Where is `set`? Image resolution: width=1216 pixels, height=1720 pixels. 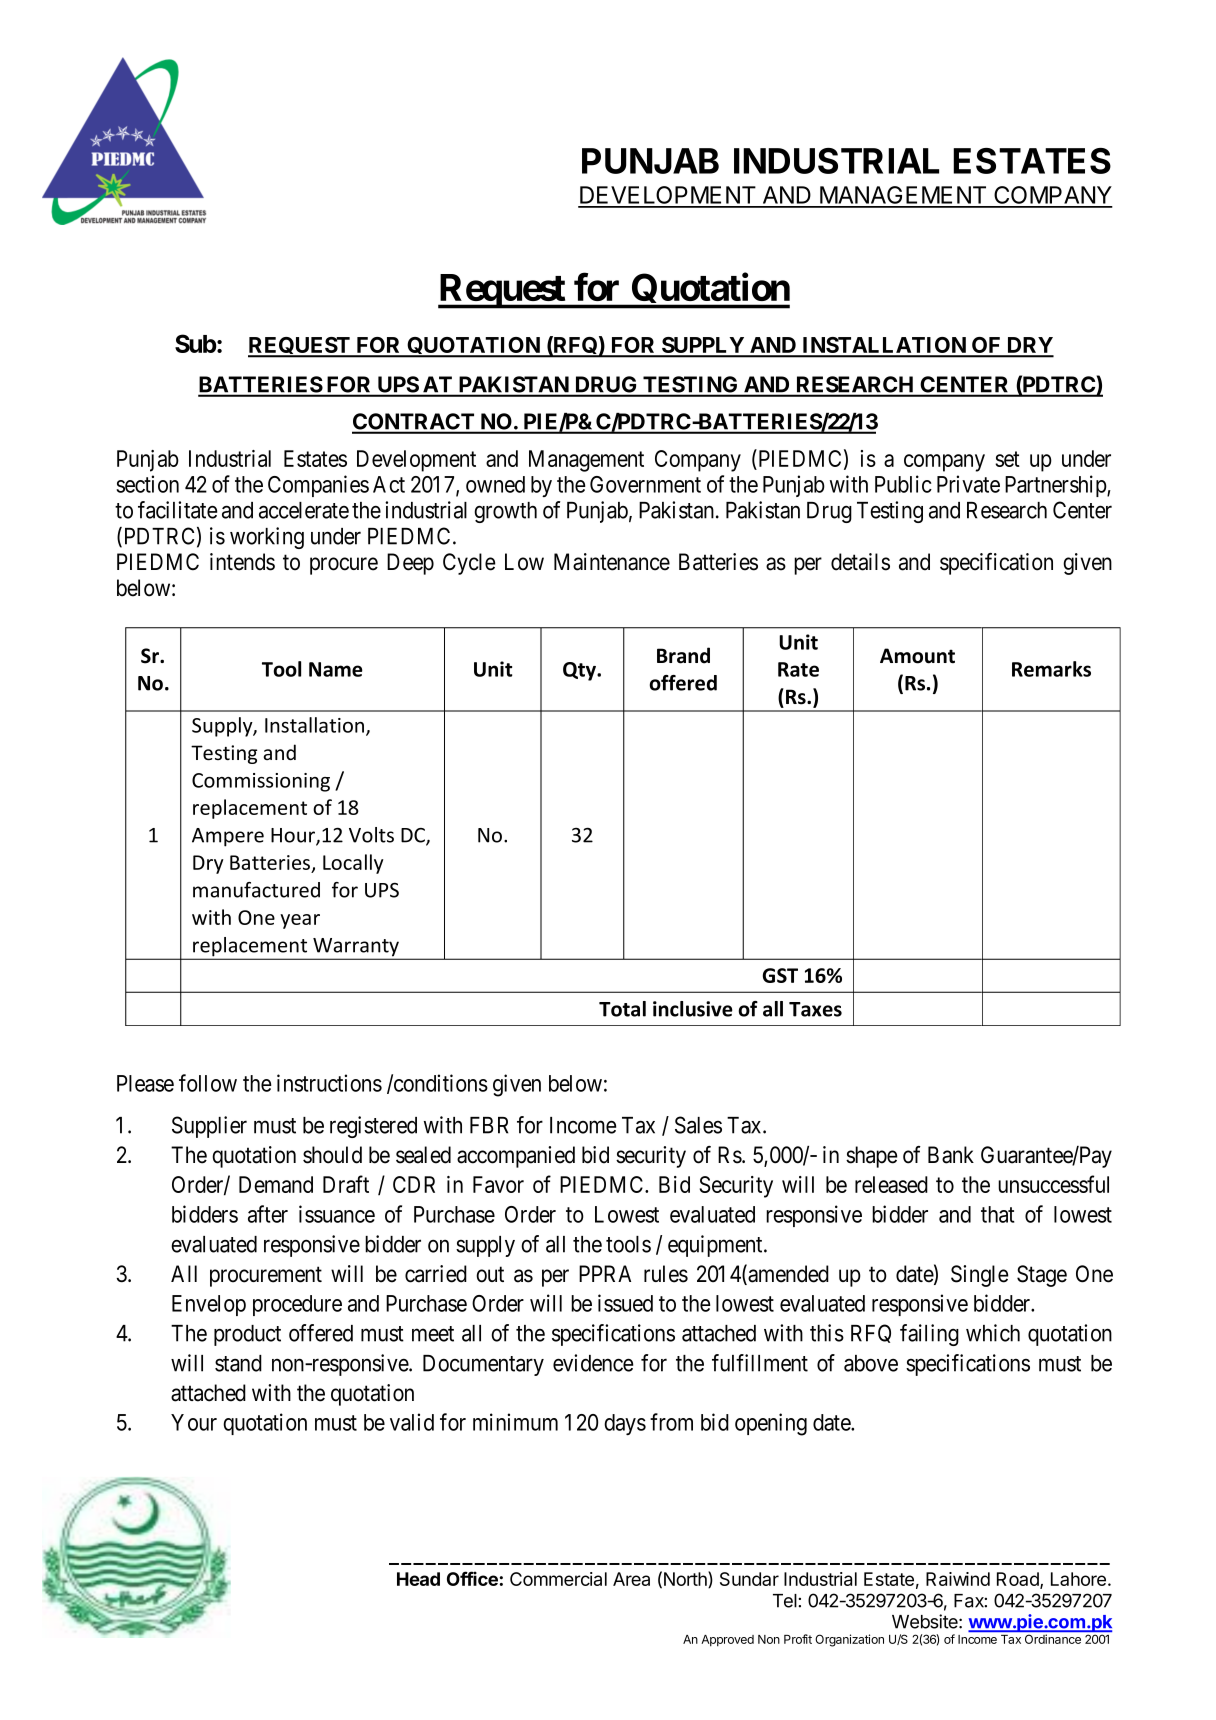
set is located at coordinates (1007, 459).
